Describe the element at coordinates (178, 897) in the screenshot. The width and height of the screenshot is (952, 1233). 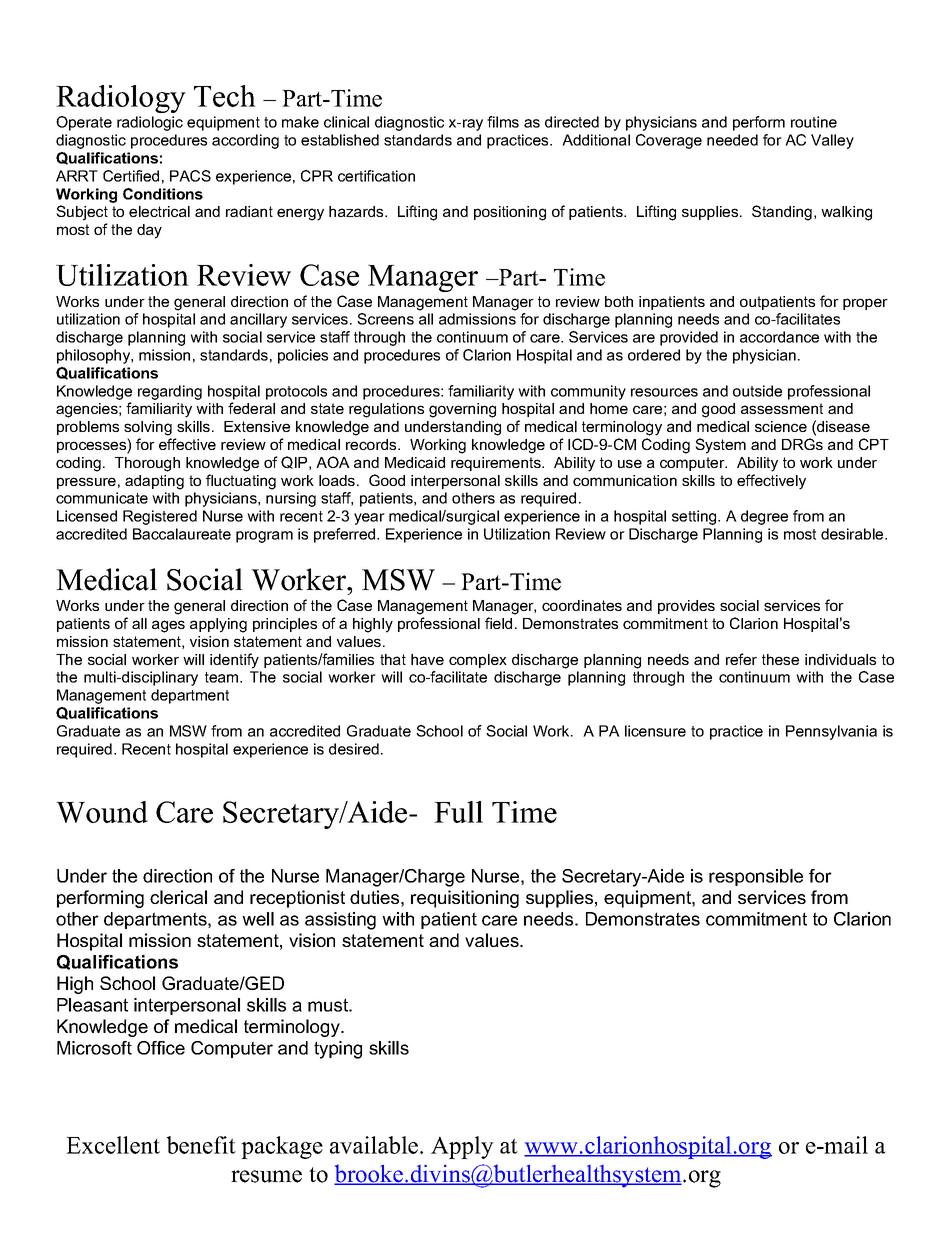
I see `clerical` at that location.
